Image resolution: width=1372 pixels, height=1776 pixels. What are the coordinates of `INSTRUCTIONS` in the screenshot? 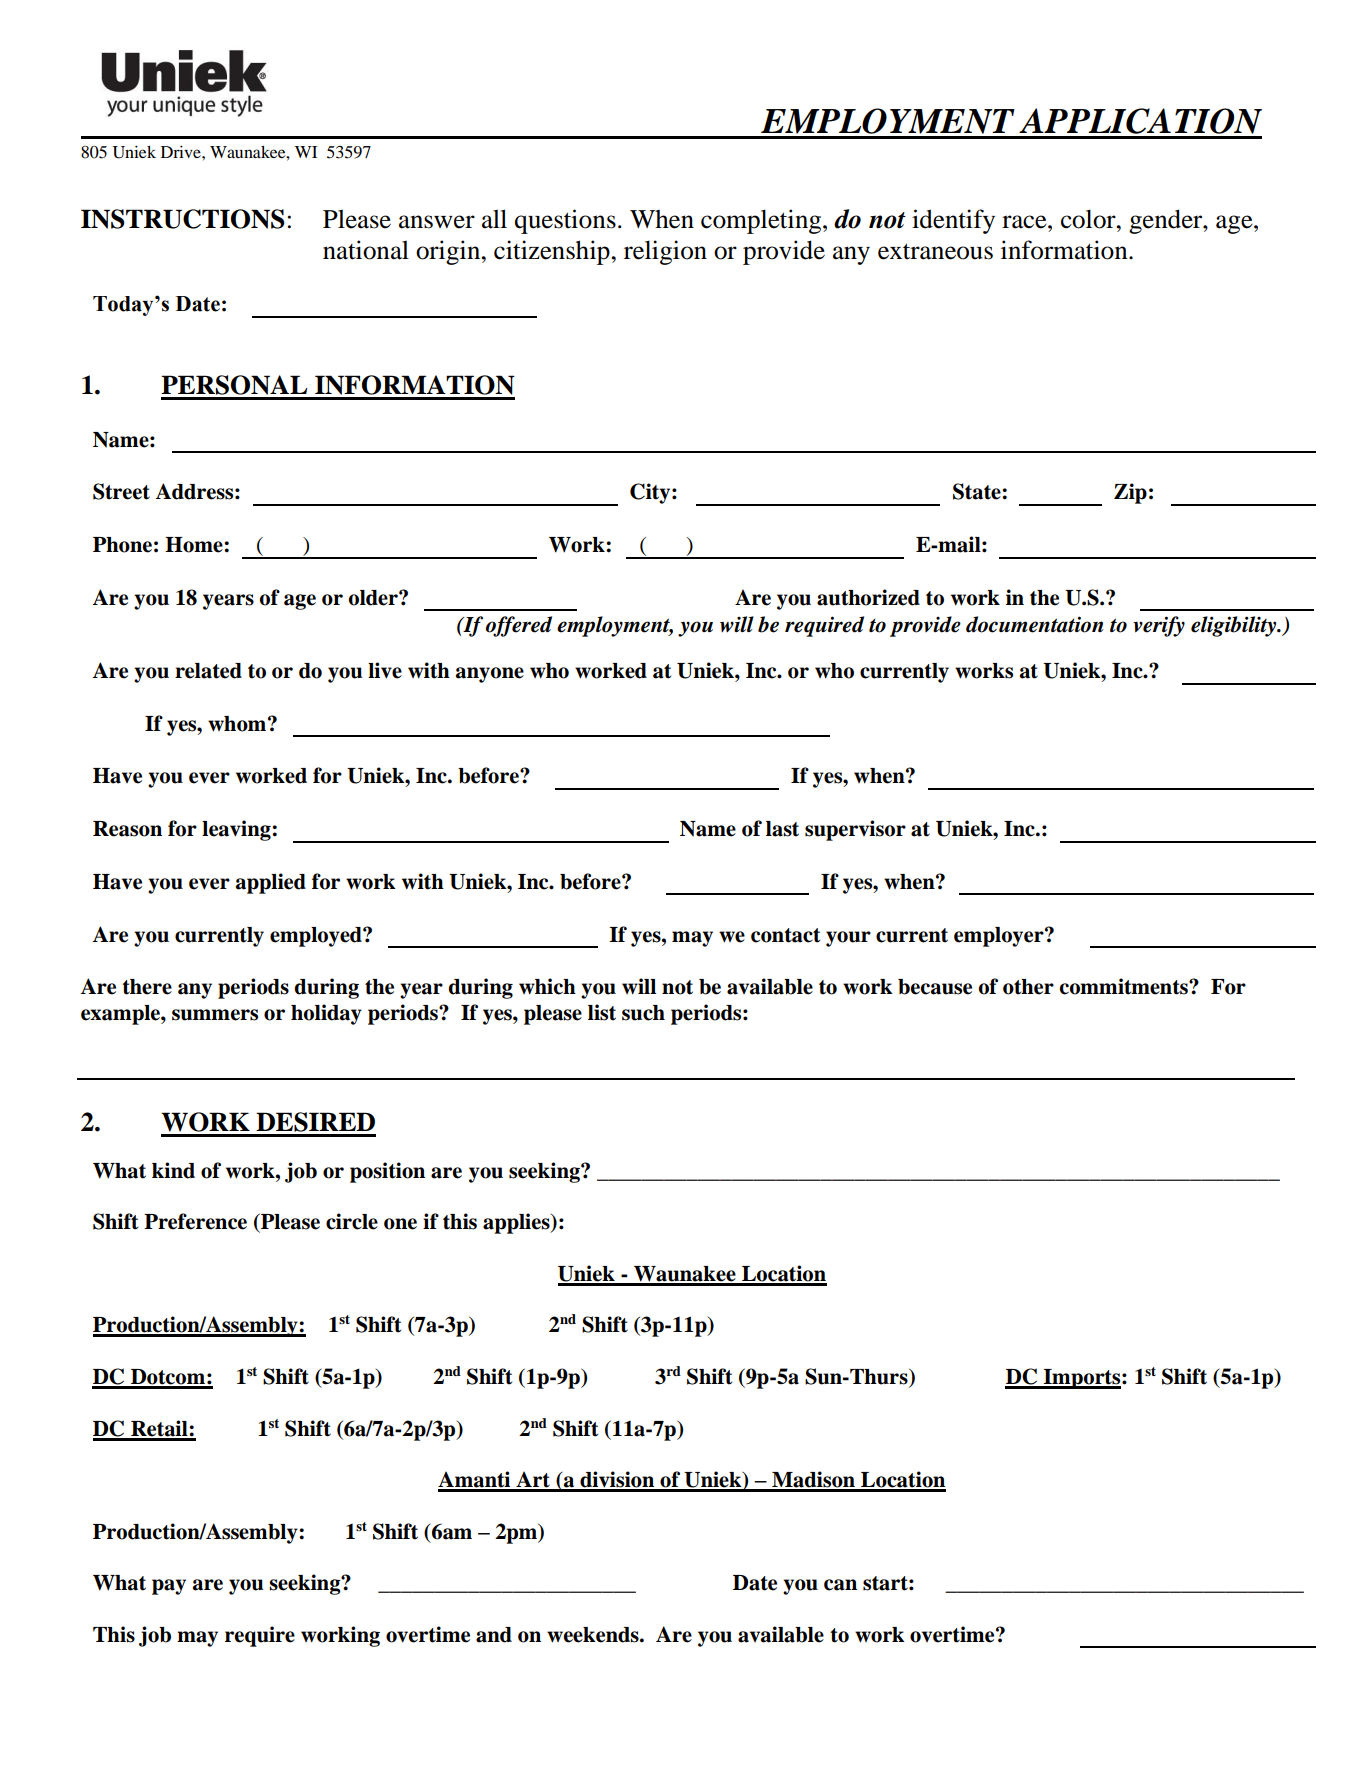 It's located at (183, 219).
